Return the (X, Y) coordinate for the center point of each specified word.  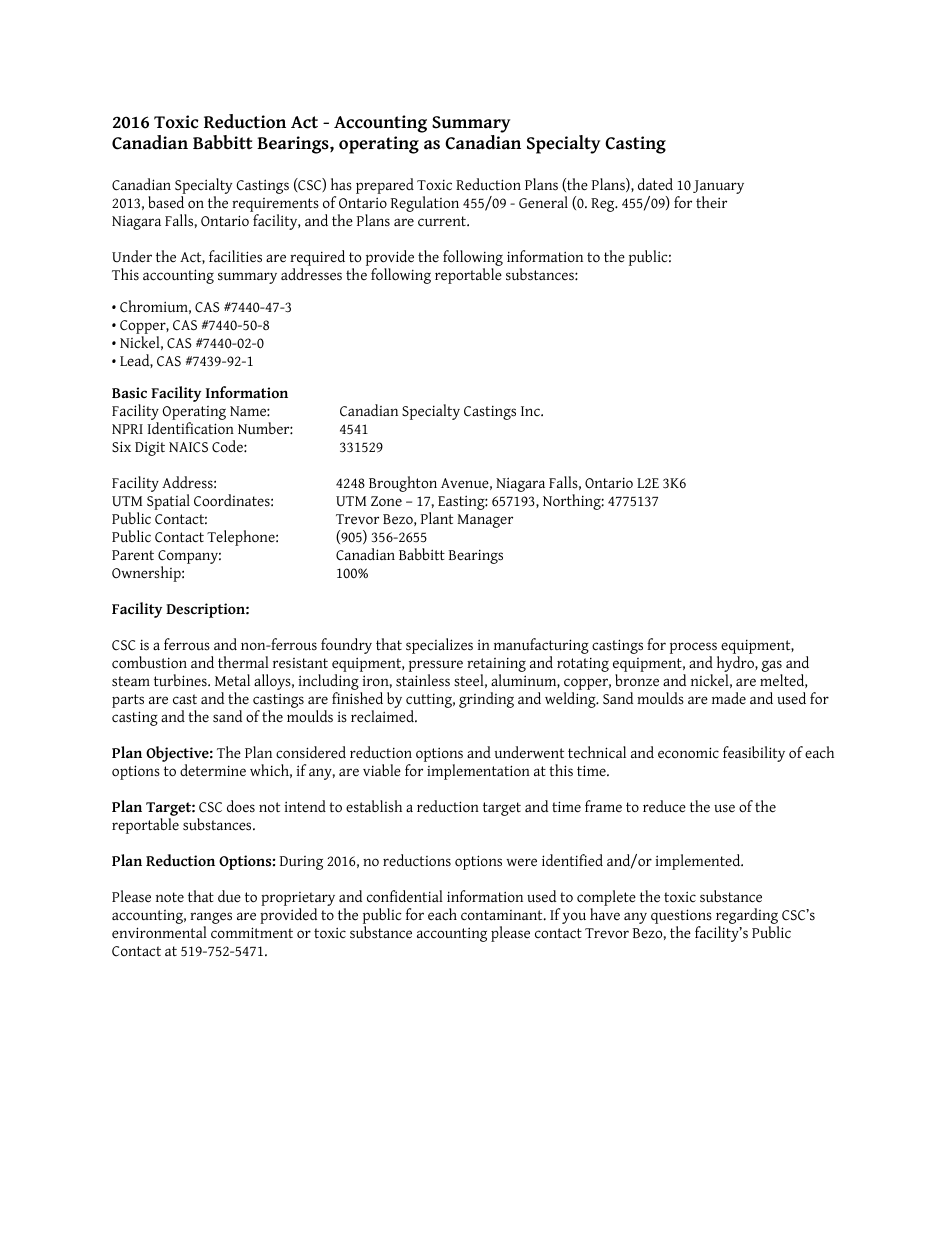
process (694, 649)
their (711, 202)
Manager (485, 521)
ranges (211, 919)
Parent (133, 555)
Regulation (425, 204)
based (166, 202)
